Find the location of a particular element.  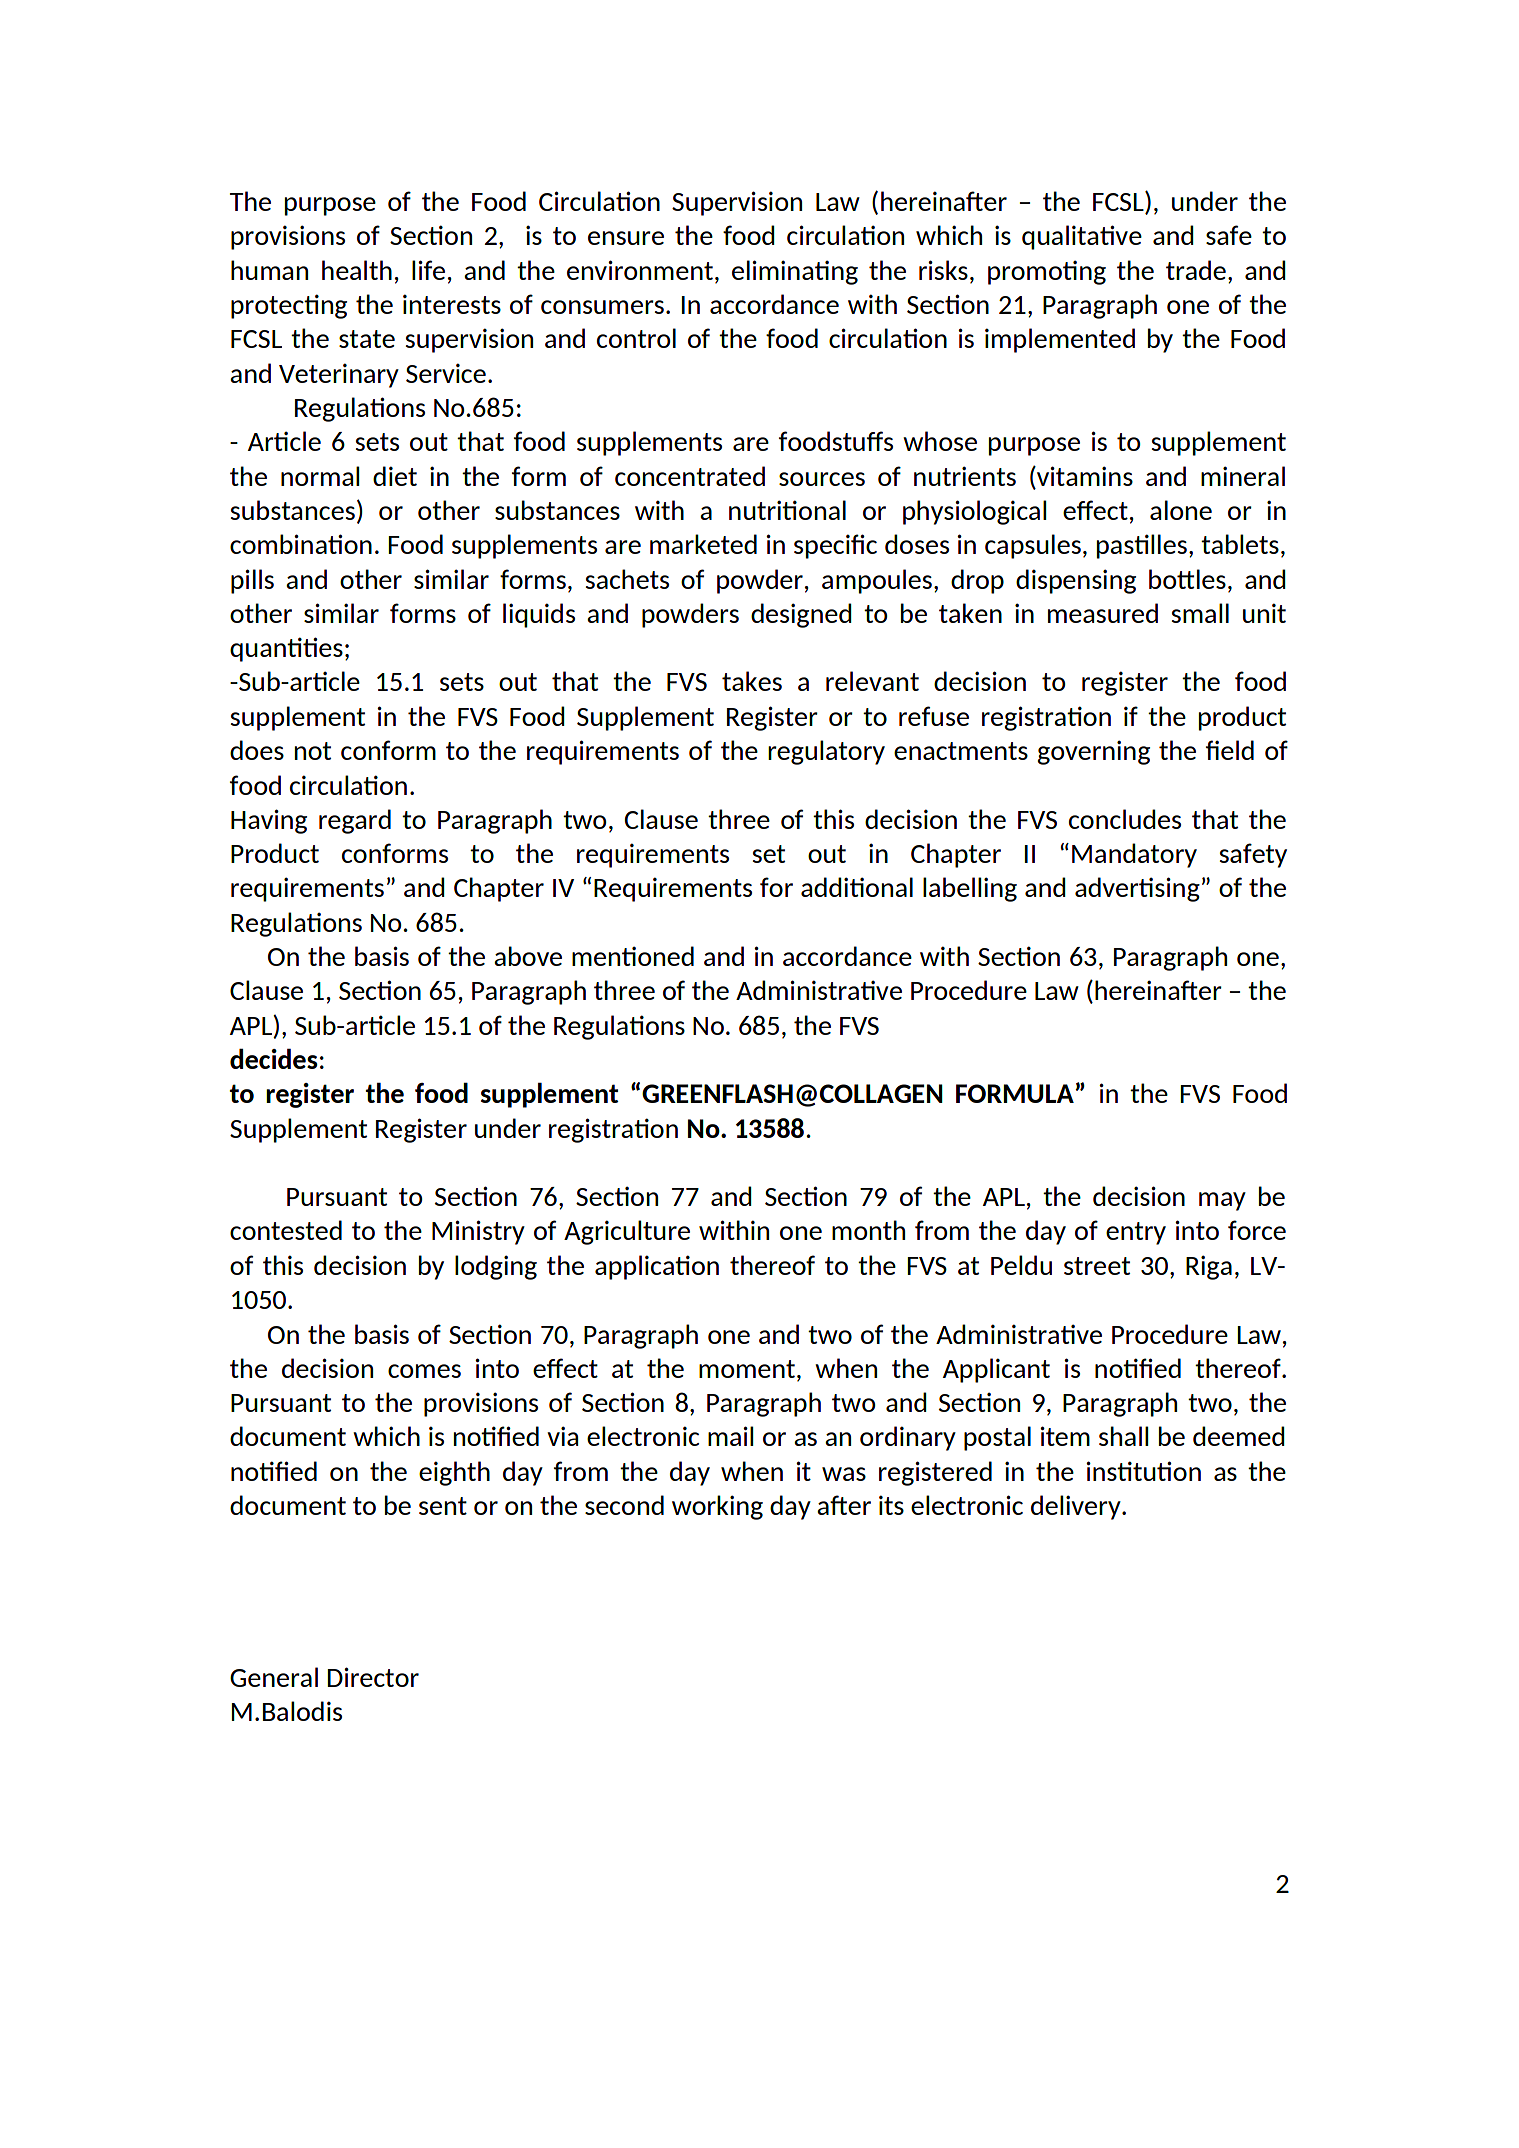

eliminating is located at coordinates (795, 272).
